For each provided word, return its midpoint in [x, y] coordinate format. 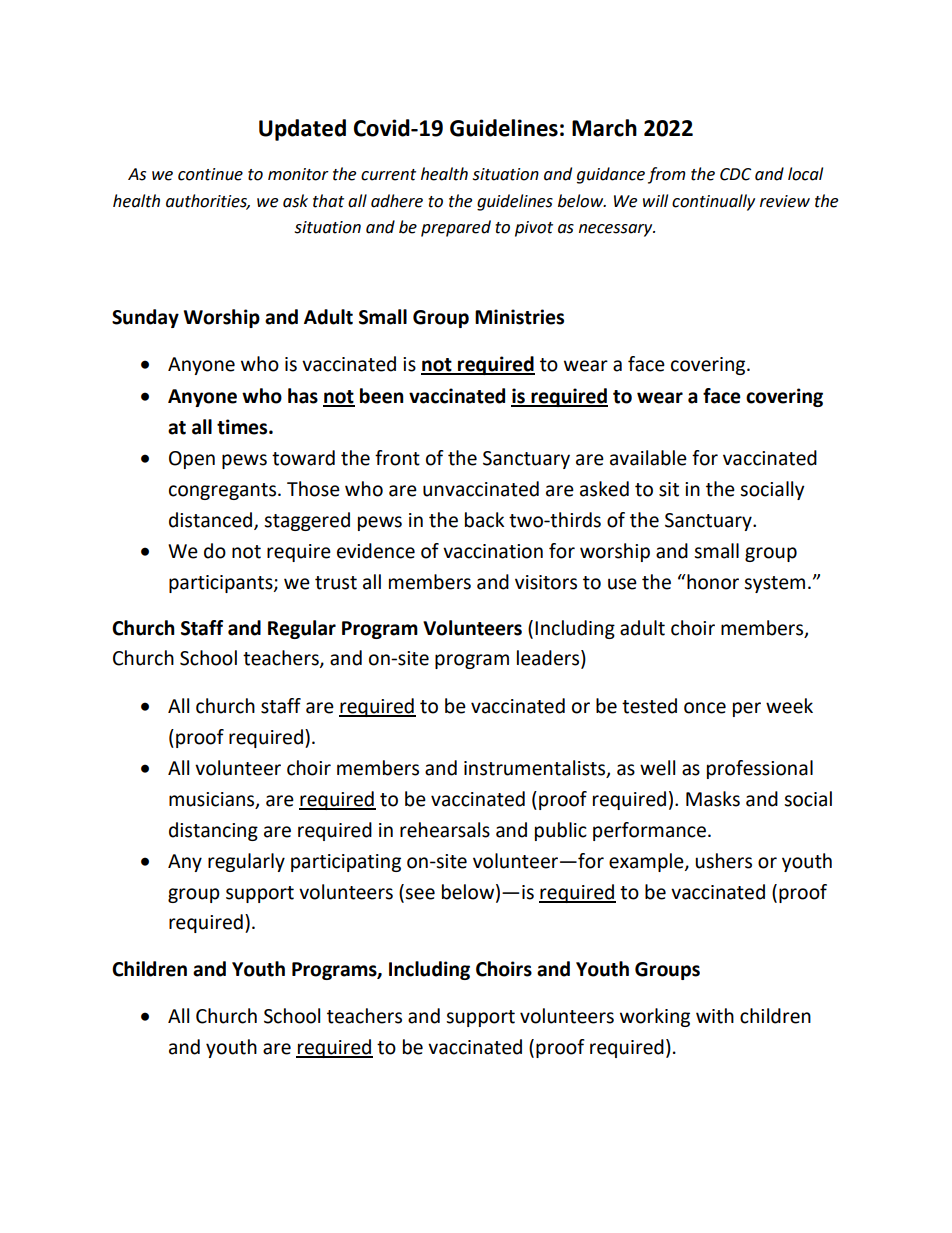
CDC [735, 174]
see [420, 894]
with [715, 1016]
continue [210, 174]
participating [346, 863]
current [388, 175]
